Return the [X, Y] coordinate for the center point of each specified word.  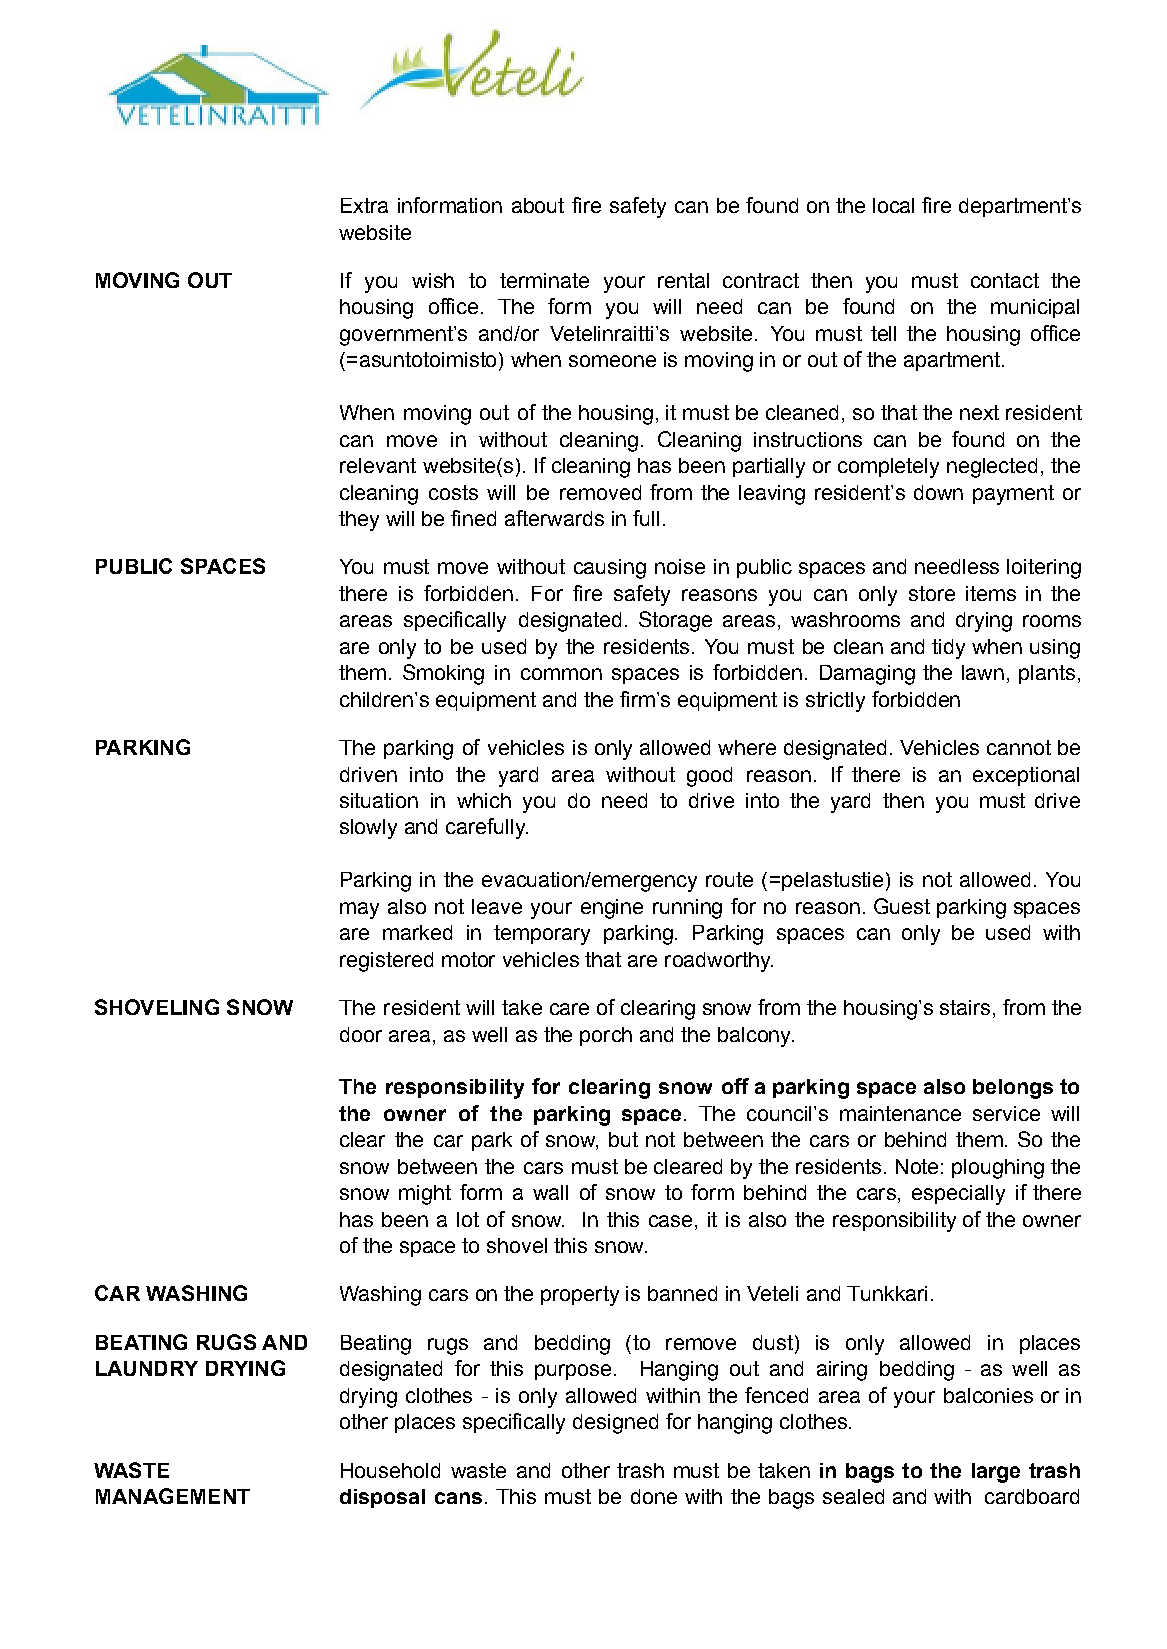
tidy [948, 649]
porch [606, 1036]
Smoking [443, 674]
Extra [364, 205]
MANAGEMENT [173, 1496]
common [561, 674]
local [893, 205]
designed [615, 1424]
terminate [544, 280]
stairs [965, 1007]
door [361, 1034]
